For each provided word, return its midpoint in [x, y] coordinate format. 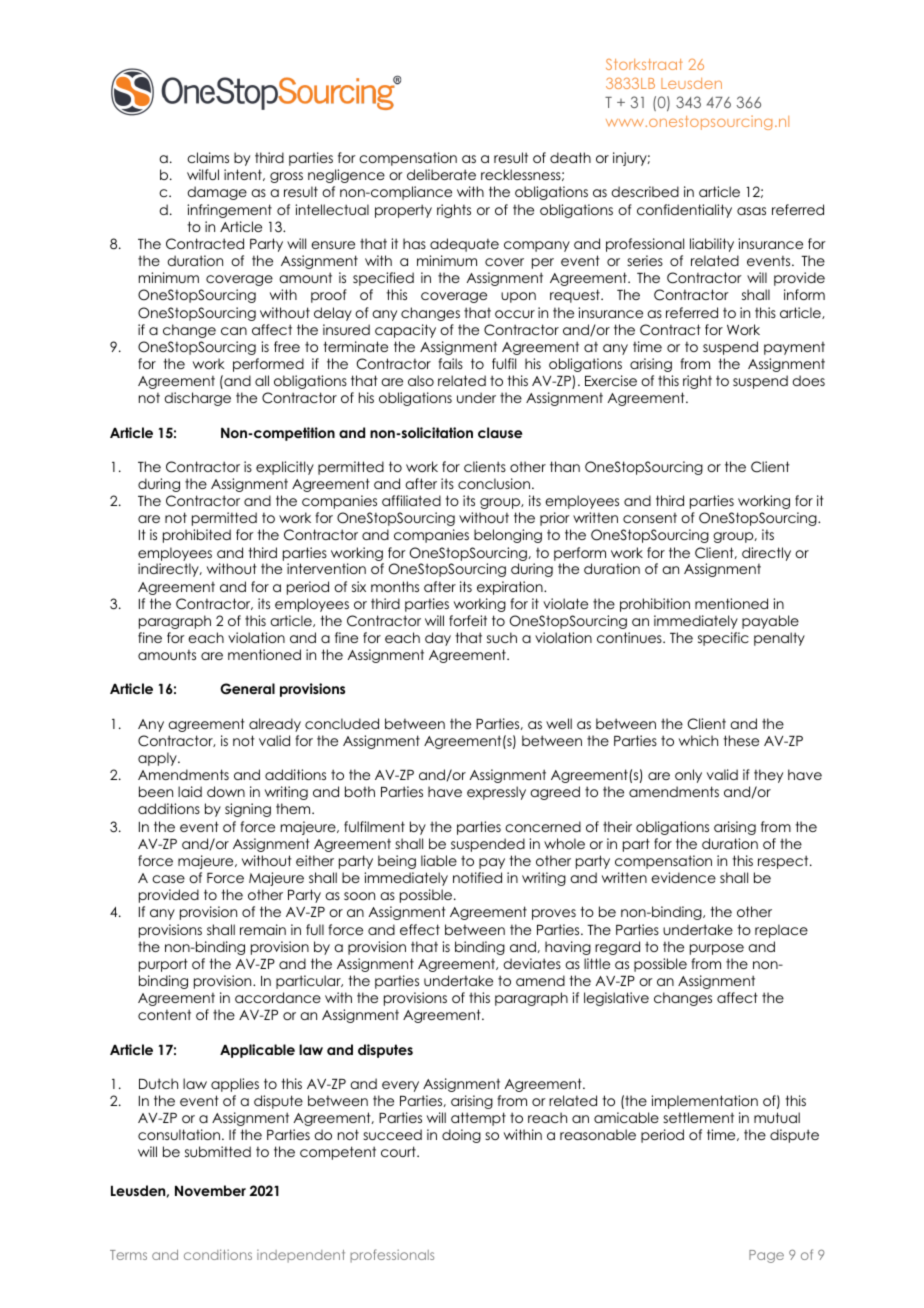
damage [217, 193]
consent [650, 518]
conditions [218, 1254]
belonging [508, 536]
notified [477, 877]
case [168, 879]
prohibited [197, 536]
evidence [683, 877]
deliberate [441, 174]
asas [751, 211]
